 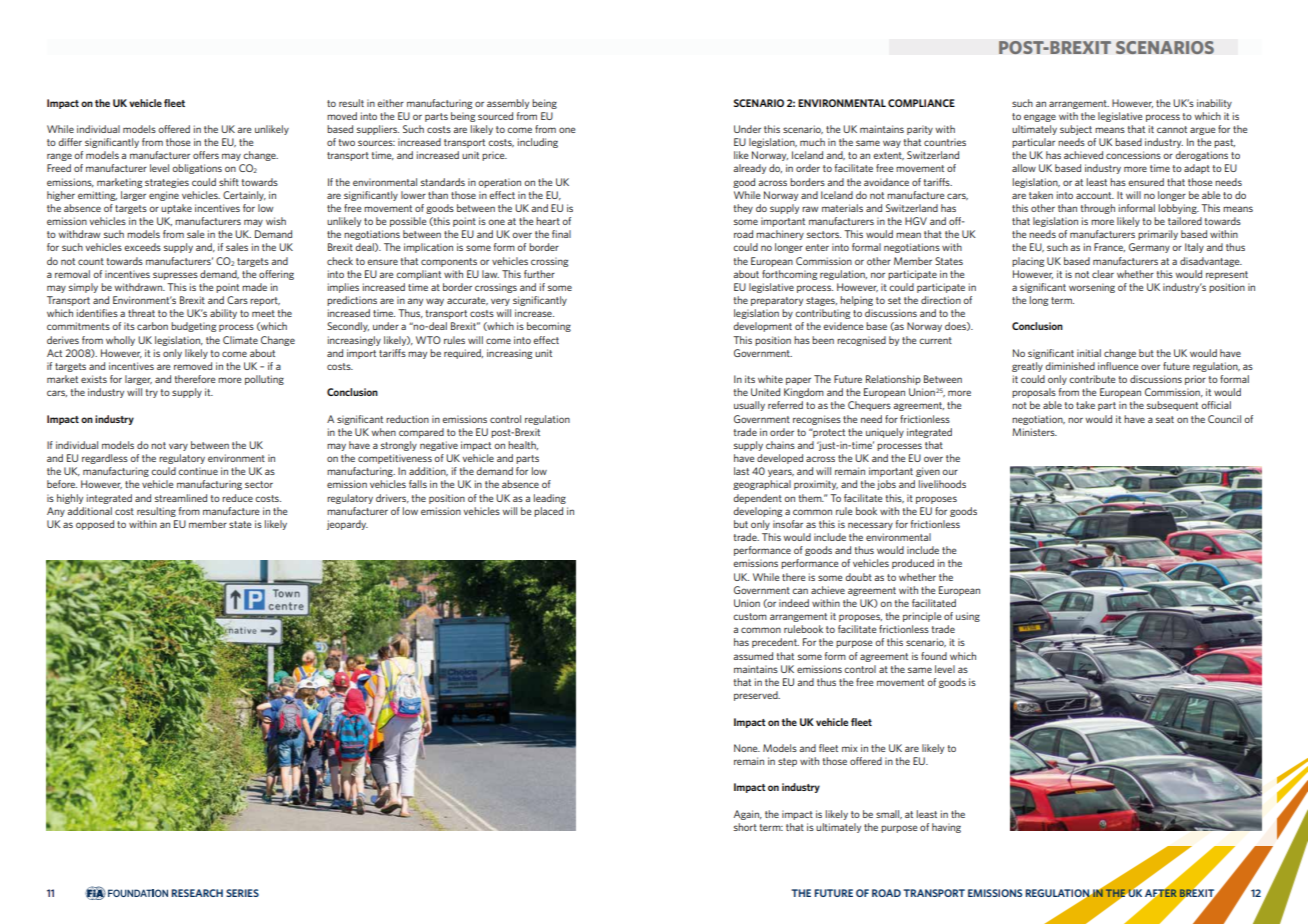 What do you see at coordinates (750, 616) in the page?
I see `custom` at bounding box center [750, 616].
